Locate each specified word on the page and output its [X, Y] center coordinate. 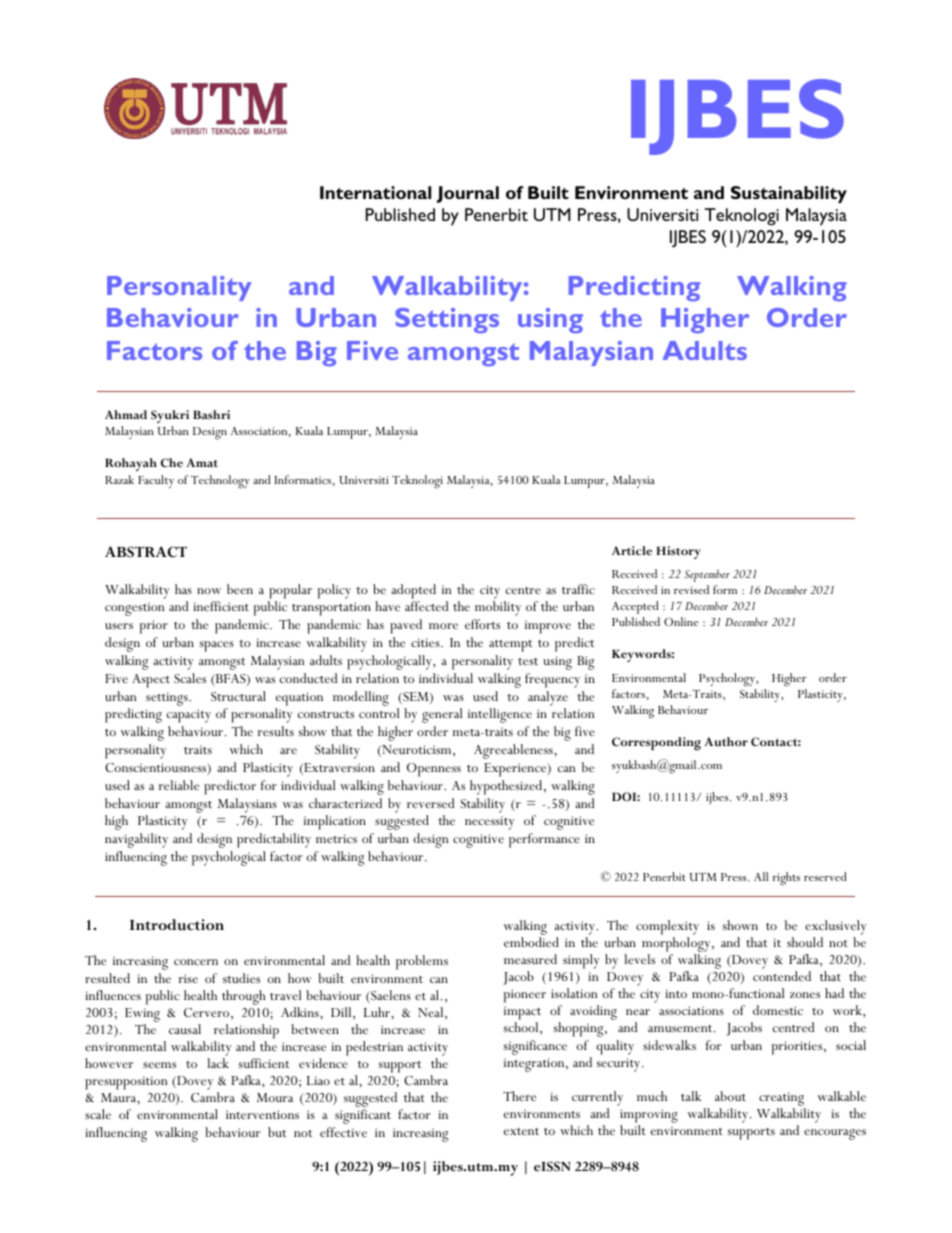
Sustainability [789, 194]
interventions [262, 1114]
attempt [510, 646]
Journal [468, 194]
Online [681, 621]
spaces [217, 646]
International [375, 192]
